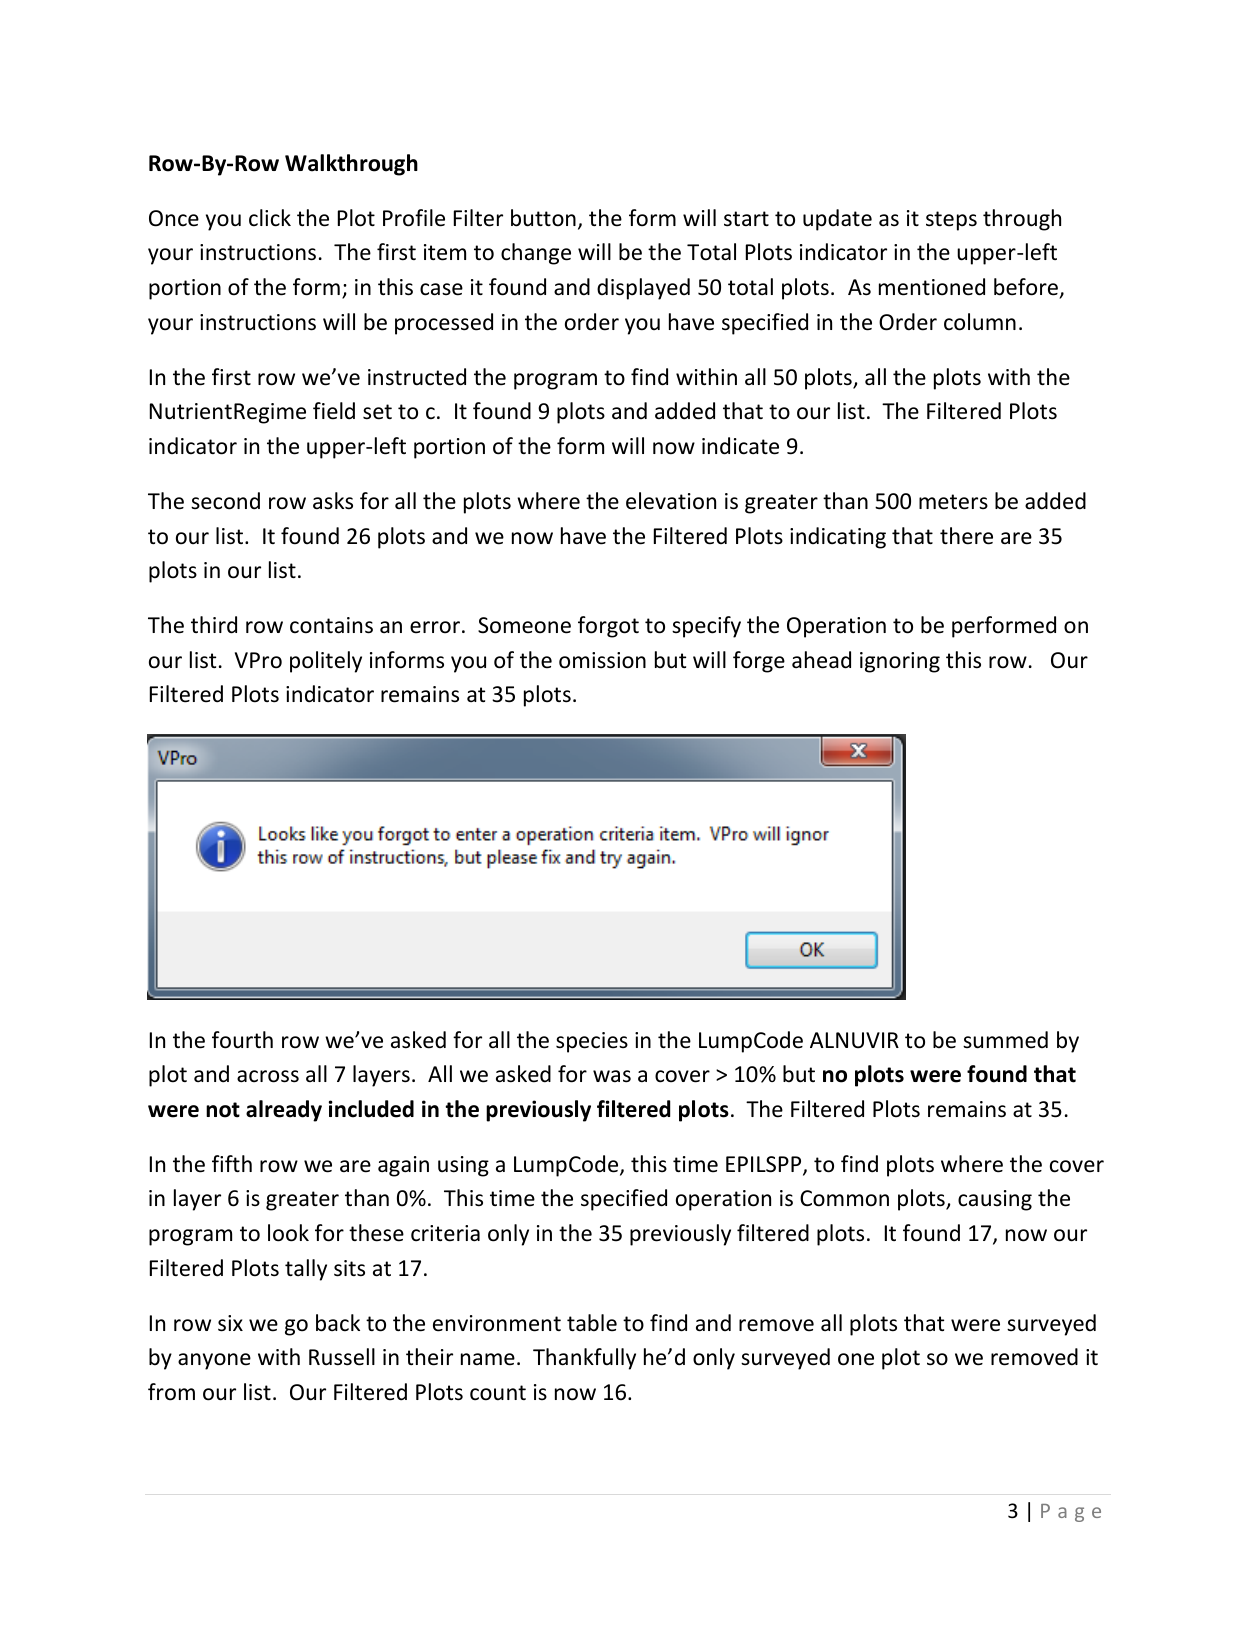 The width and height of the screenshot is (1256, 1626). Describe the element at coordinates (1005, 1040) in the screenshot. I see `summed` at that location.
